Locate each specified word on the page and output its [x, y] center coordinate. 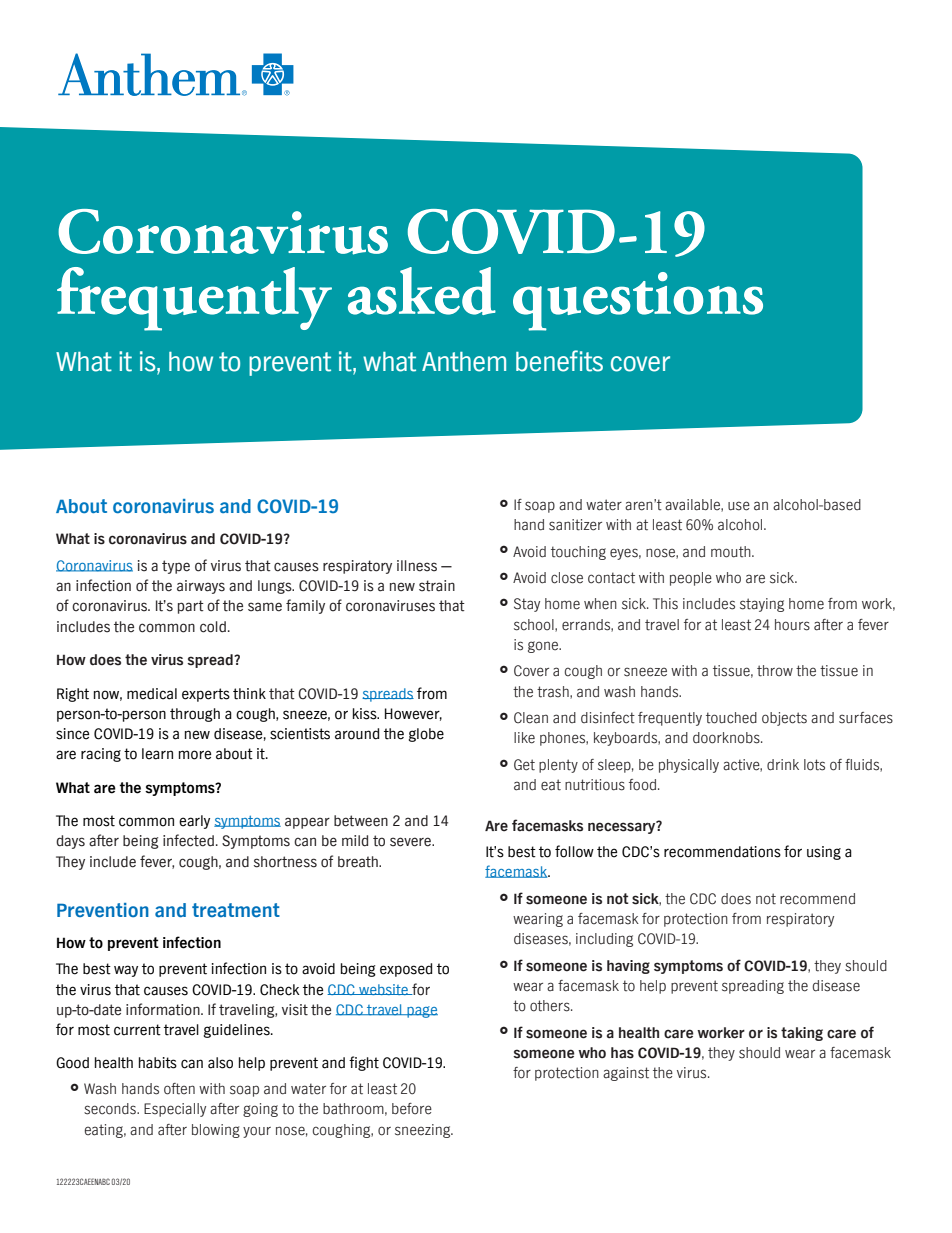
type [176, 567]
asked [422, 291]
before [412, 1109]
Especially [175, 1110]
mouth [732, 552]
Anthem [464, 362]
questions [638, 301]
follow [574, 851]
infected [188, 840]
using [824, 853]
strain [437, 586]
